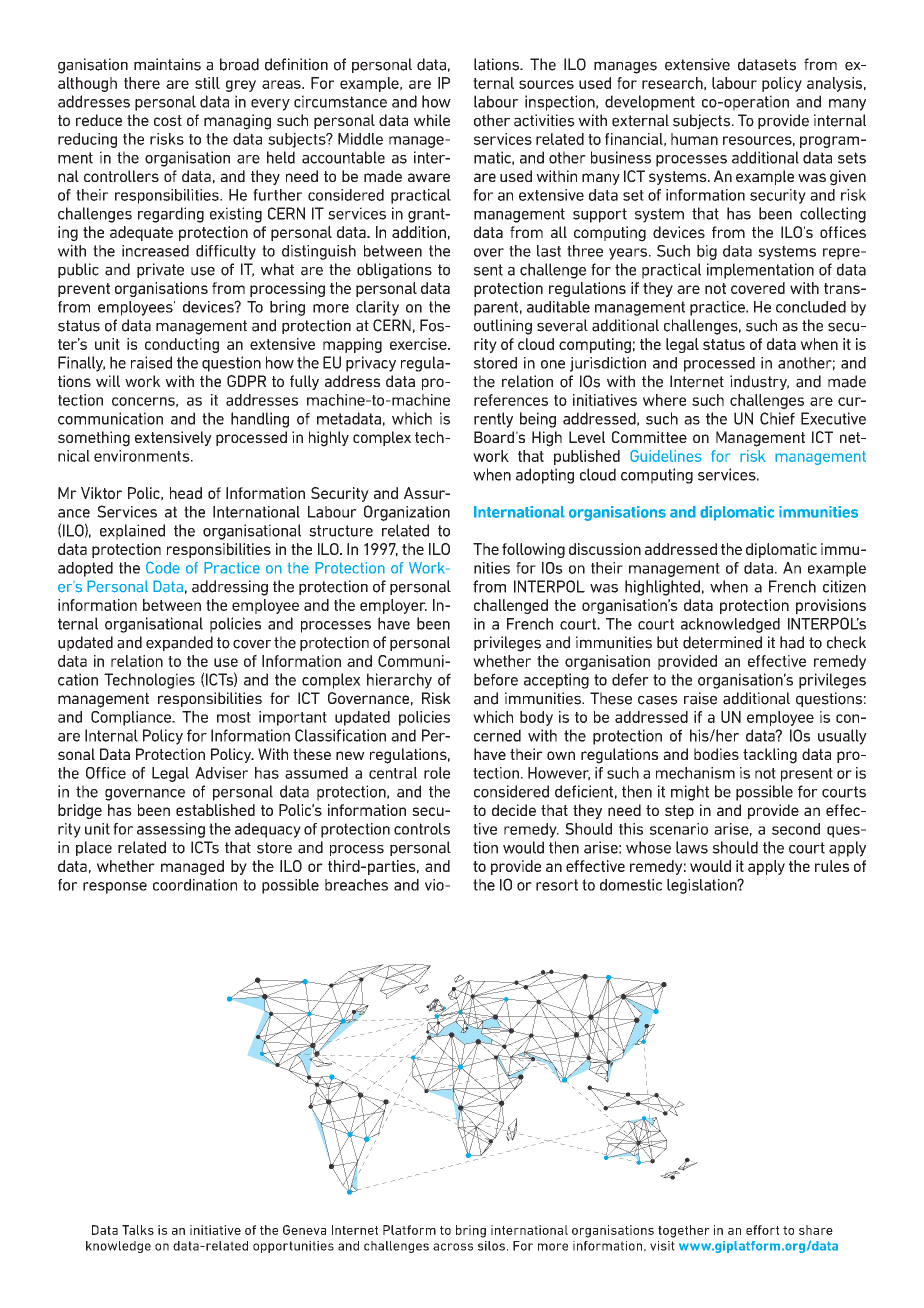 Image resolution: width=924 pixels, height=1308 pixels. Describe the element at coordinates (694, 139) in the screenshot. I see `human` at that location.
